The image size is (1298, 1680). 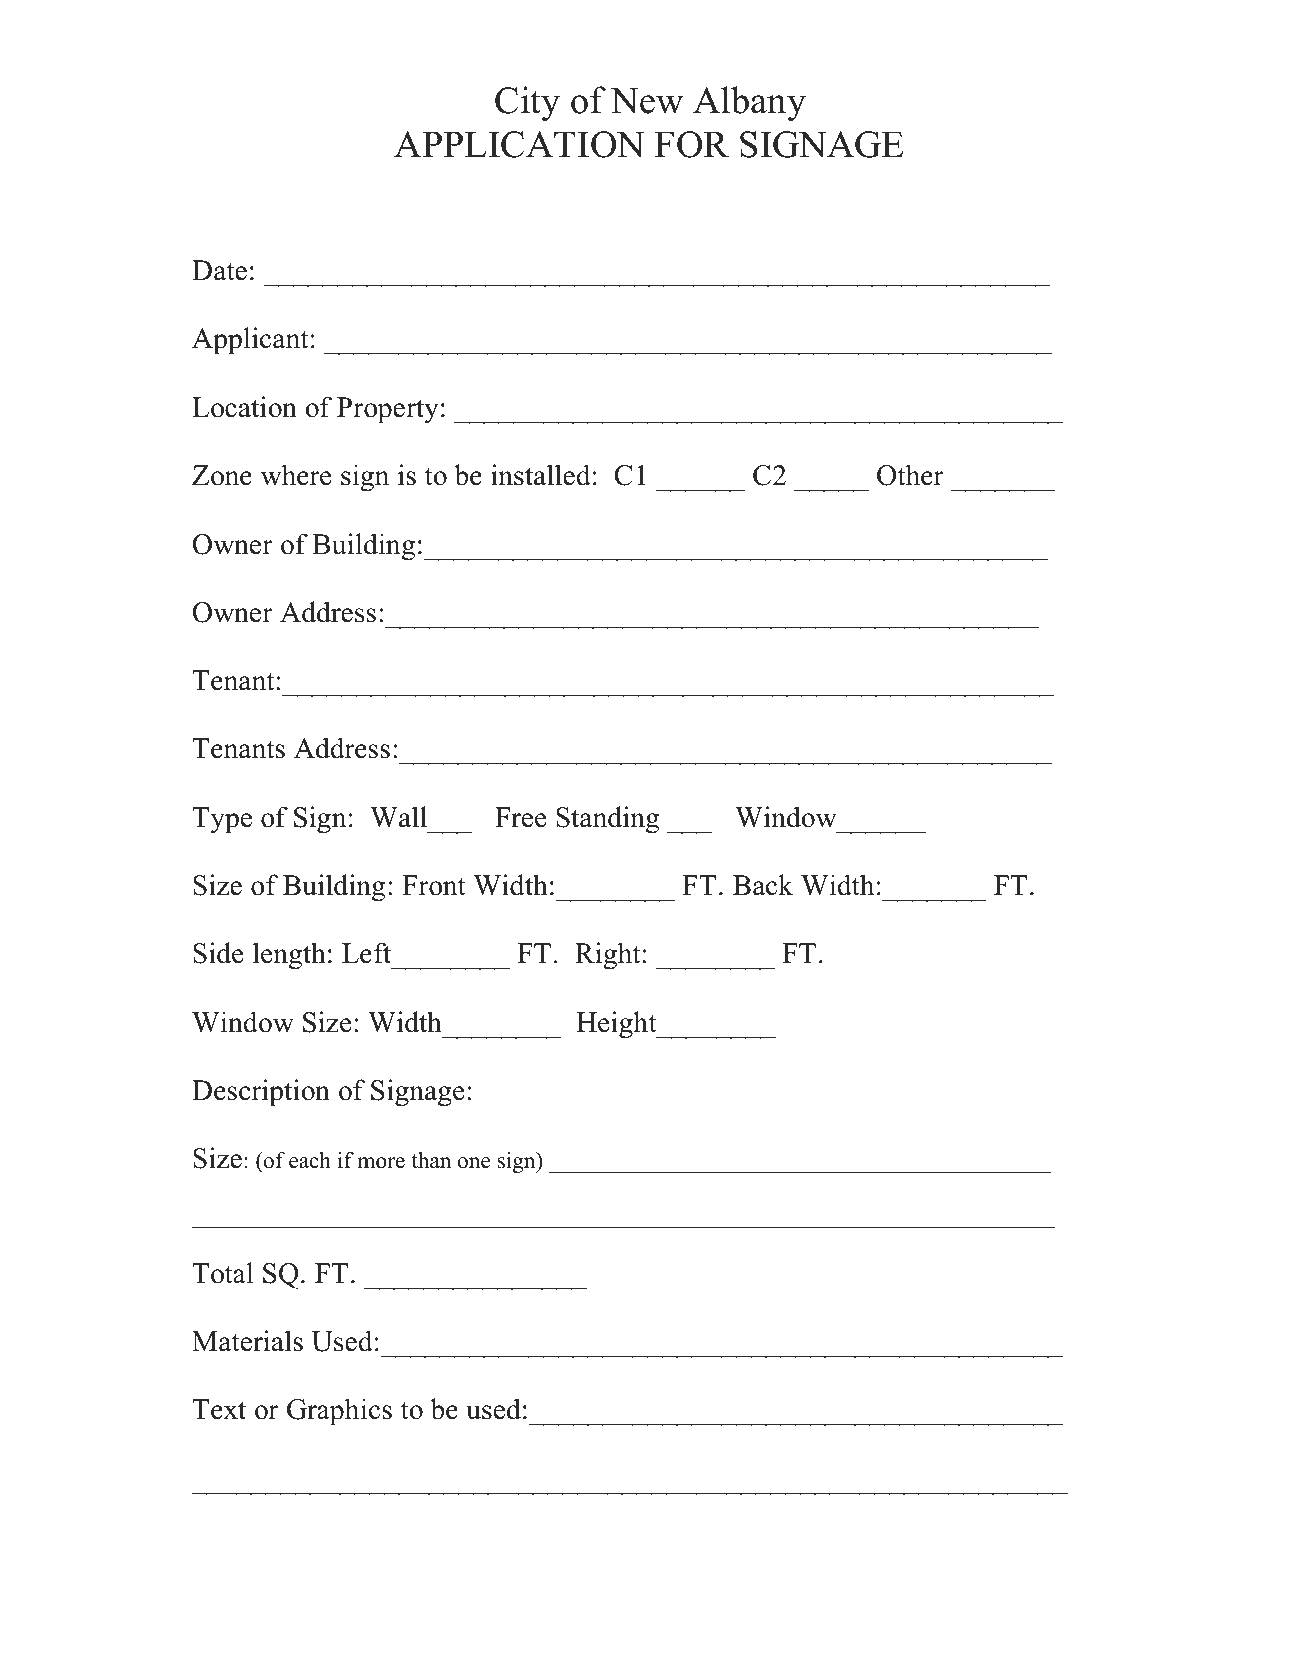 I want to click on Date, so click(x=219, y=270).
